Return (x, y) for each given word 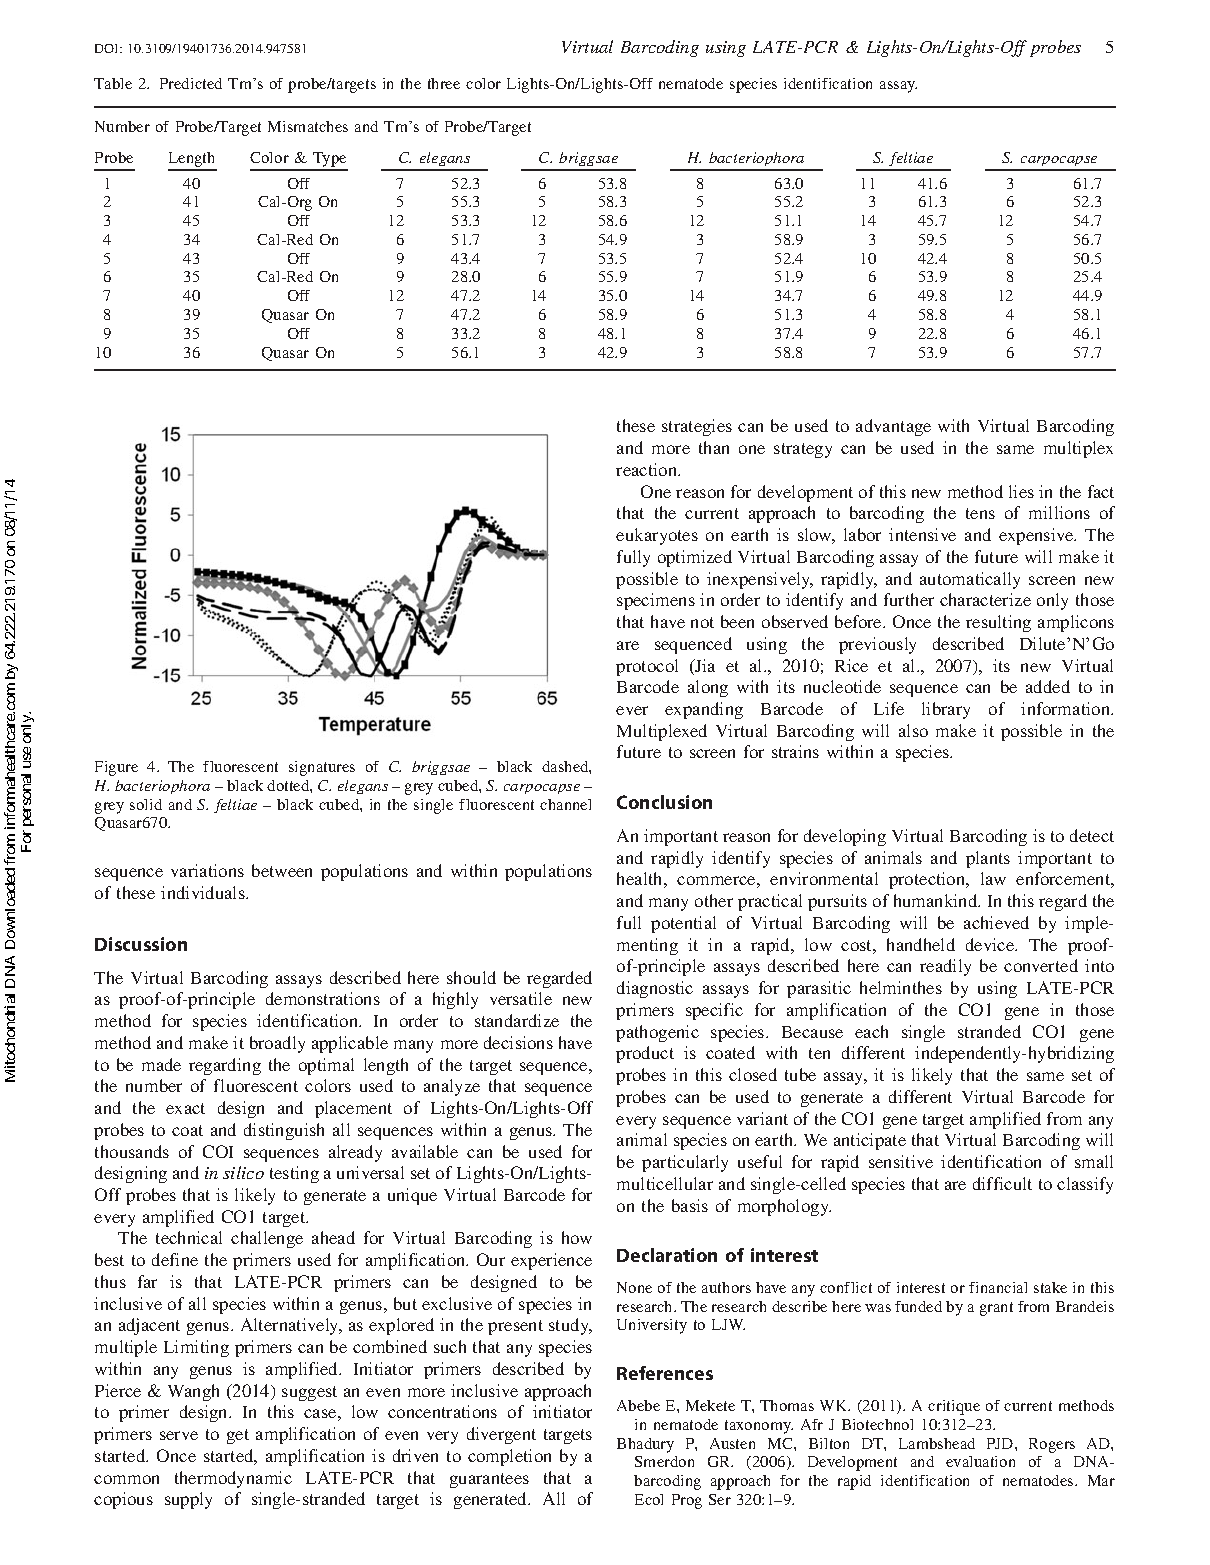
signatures (322, 768)
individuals (204, 892)
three (444, 83)
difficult (1002, 1183)
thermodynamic (233, 1479)
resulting (998, 623)
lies (1021, 491)
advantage (893, 427)
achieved (996, 922)
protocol (647, 667)
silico (243, 1172)
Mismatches (308, 126)
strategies (697, 427)
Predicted (191, 83)
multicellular (665, 1183)
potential (683, 924)
